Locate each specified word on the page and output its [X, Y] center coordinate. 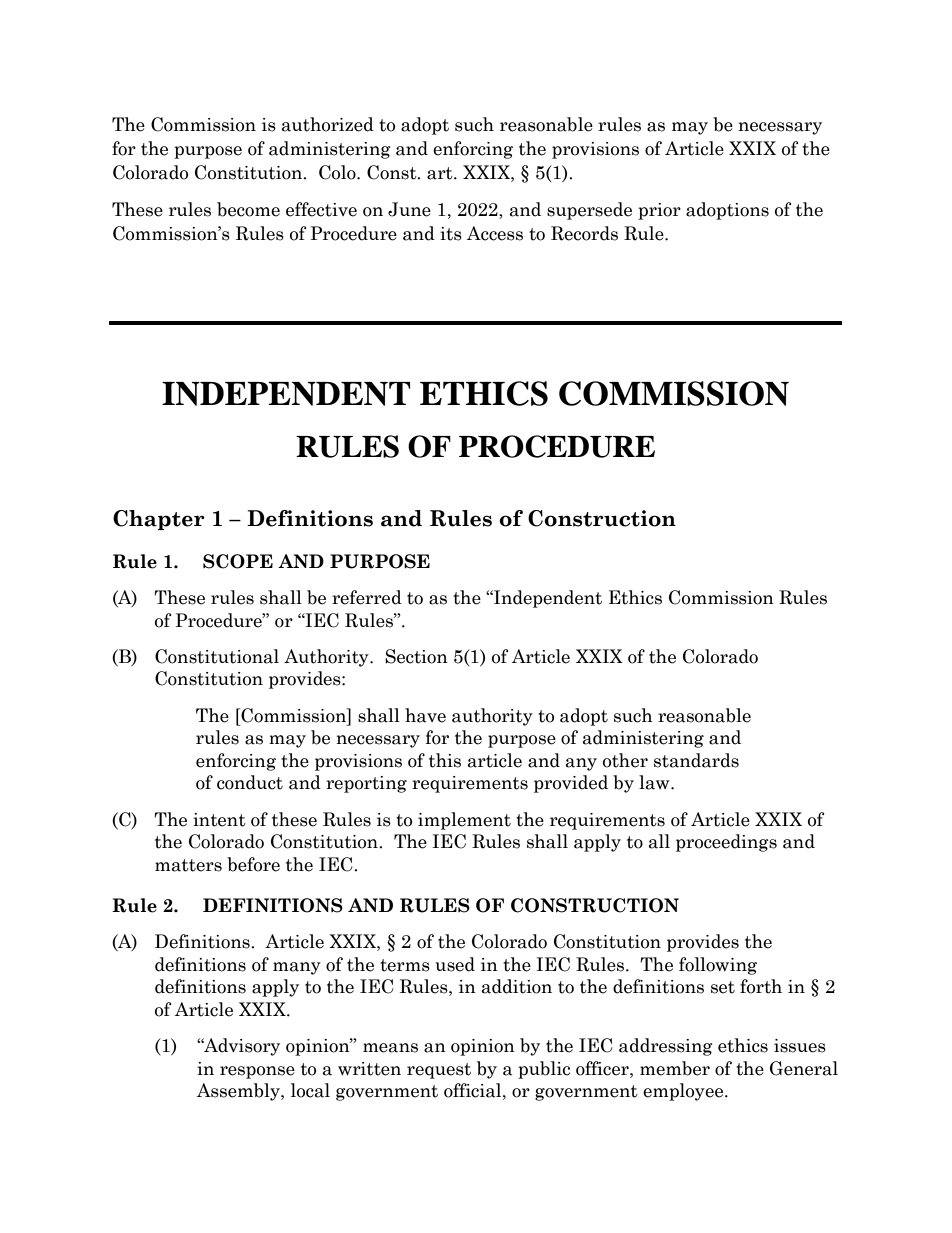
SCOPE [238, 561]
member [675, 1068]
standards [696, 760]
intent [219, 820]
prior [659, 211]
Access [495, 233]
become [248, 209]
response [257, 1072]
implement [464, 821]
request [439, 1071]
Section [416, 656]
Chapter [159, 520]
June [409, 209]
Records [584, 233]
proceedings [726, 843]
